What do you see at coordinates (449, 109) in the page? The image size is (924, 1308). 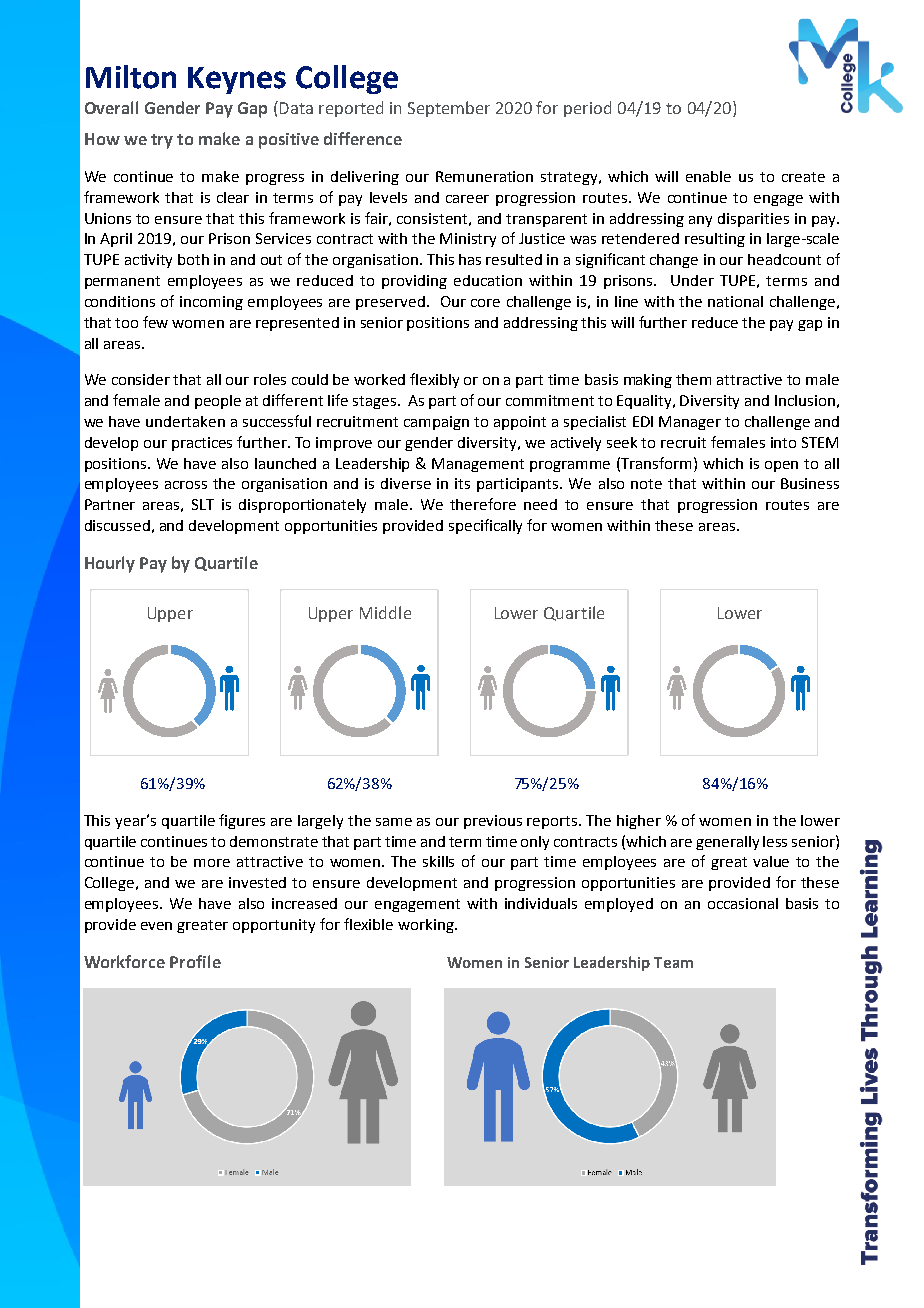 I see `September` at bounding box center [449, 109].
